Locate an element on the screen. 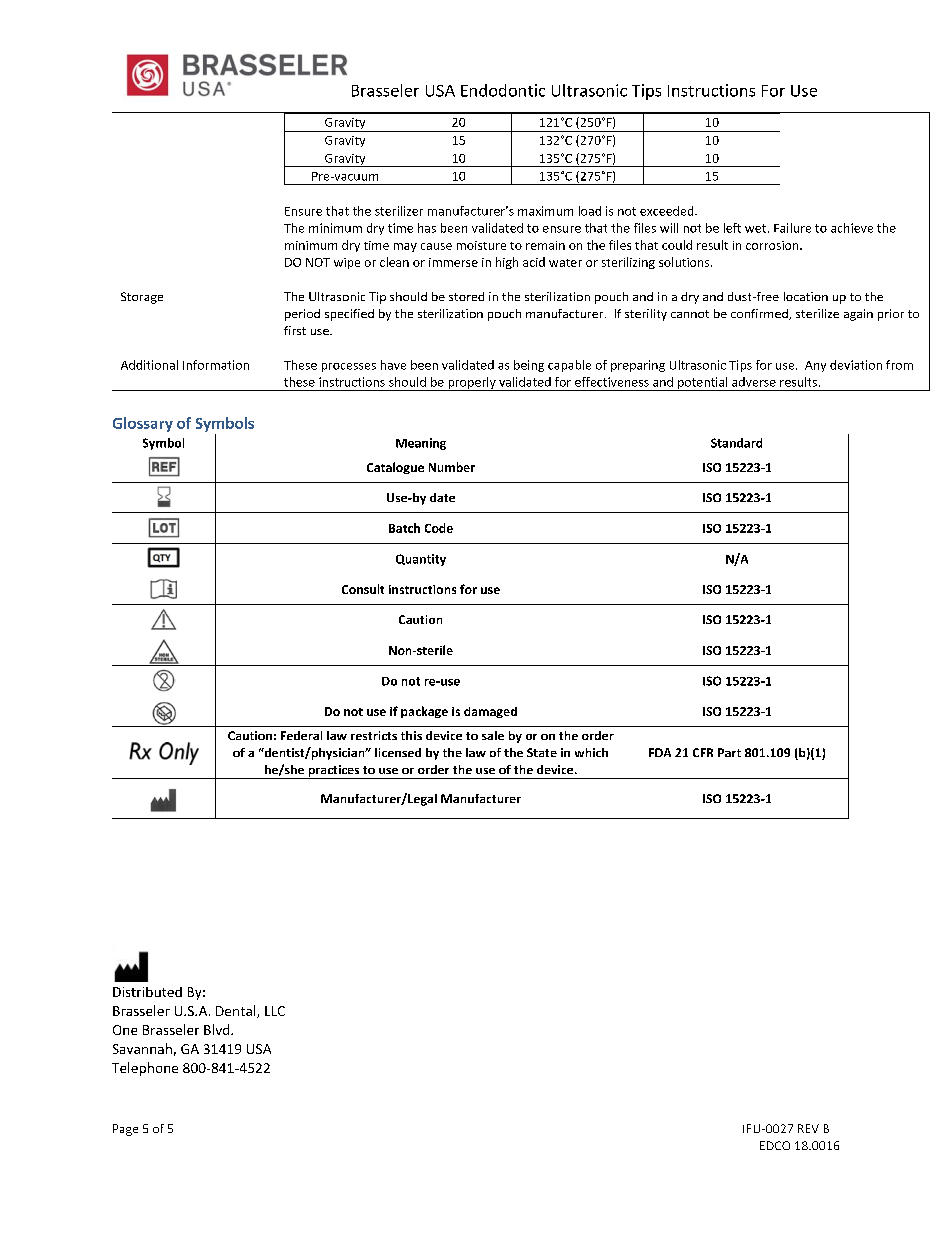 Image resolution: width=952 pixels, height=1233 pixels. Number is located at coordinates (452, 467).
